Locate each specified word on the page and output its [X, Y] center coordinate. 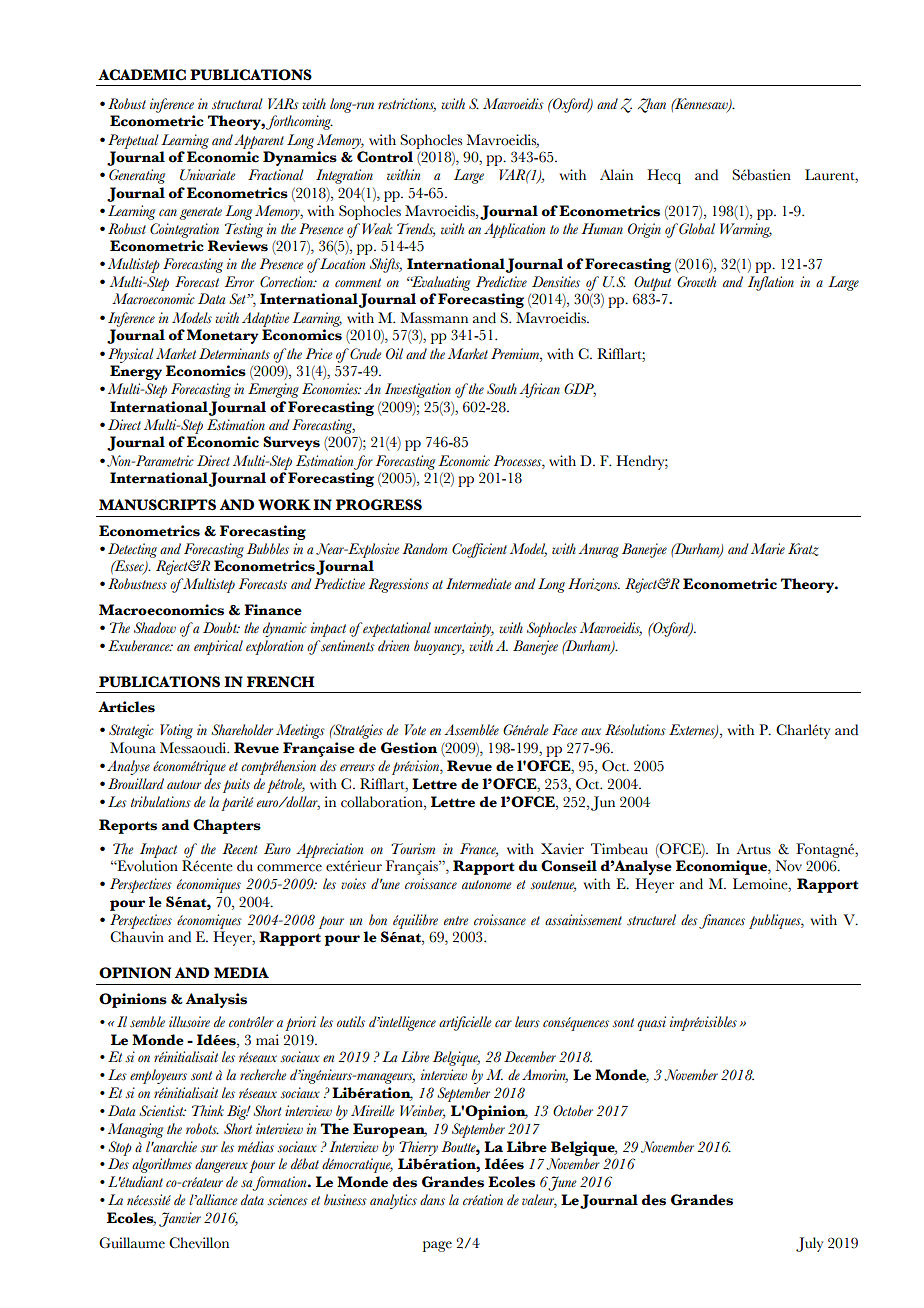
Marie [768, 548]
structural [237, 104]
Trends [416, 229]
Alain [616, 174]
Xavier [562, 849]
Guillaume [132, 1243]
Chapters [227, 826]
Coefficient [479, 550]
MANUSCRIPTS [157, 505]
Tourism [413, 849]
